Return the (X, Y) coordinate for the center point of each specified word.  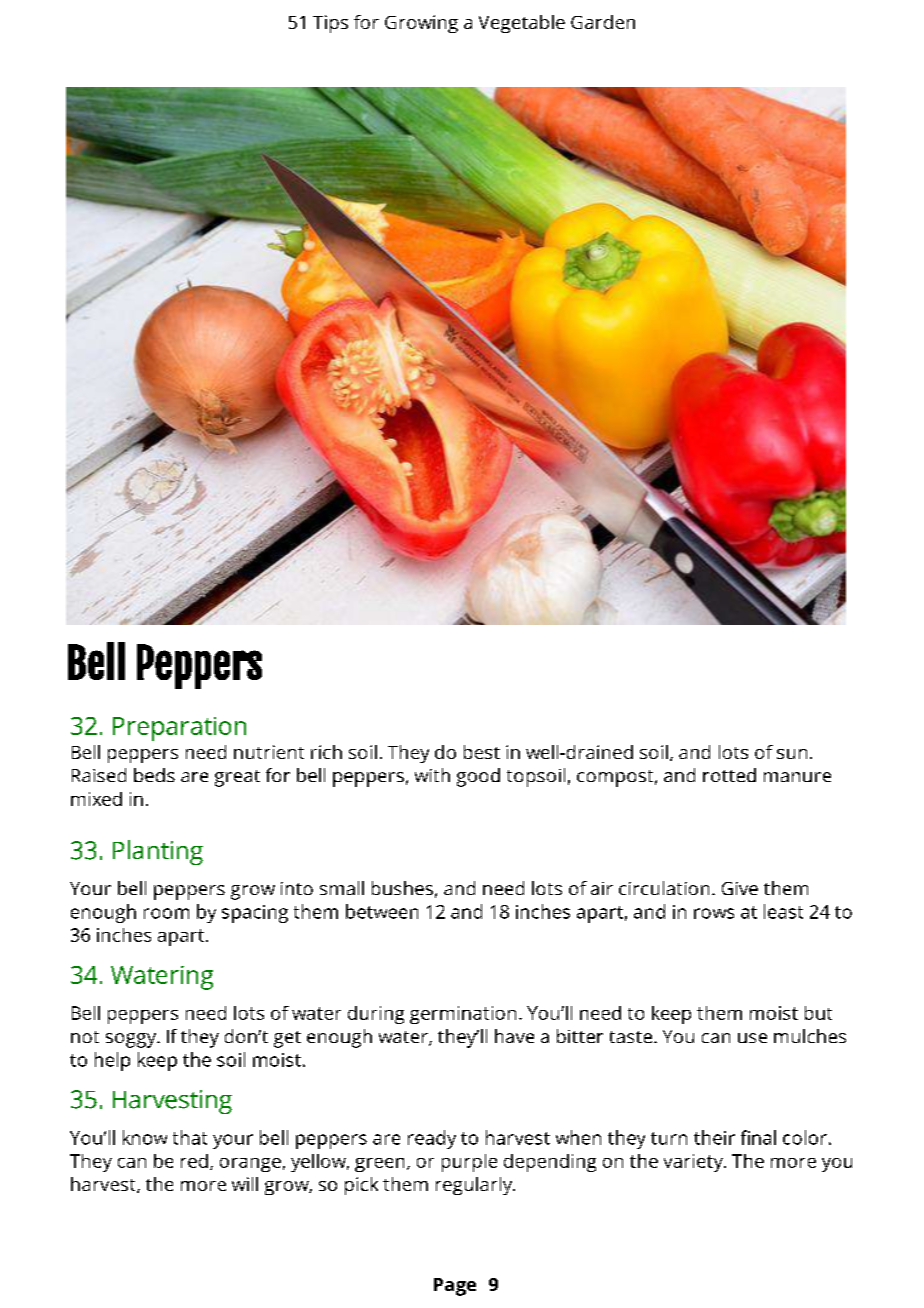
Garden (603, 22)
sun (792, 754)
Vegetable (522, 24)
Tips (330, 24)
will (245, 1184)
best (482, 752)
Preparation (179, 729)
